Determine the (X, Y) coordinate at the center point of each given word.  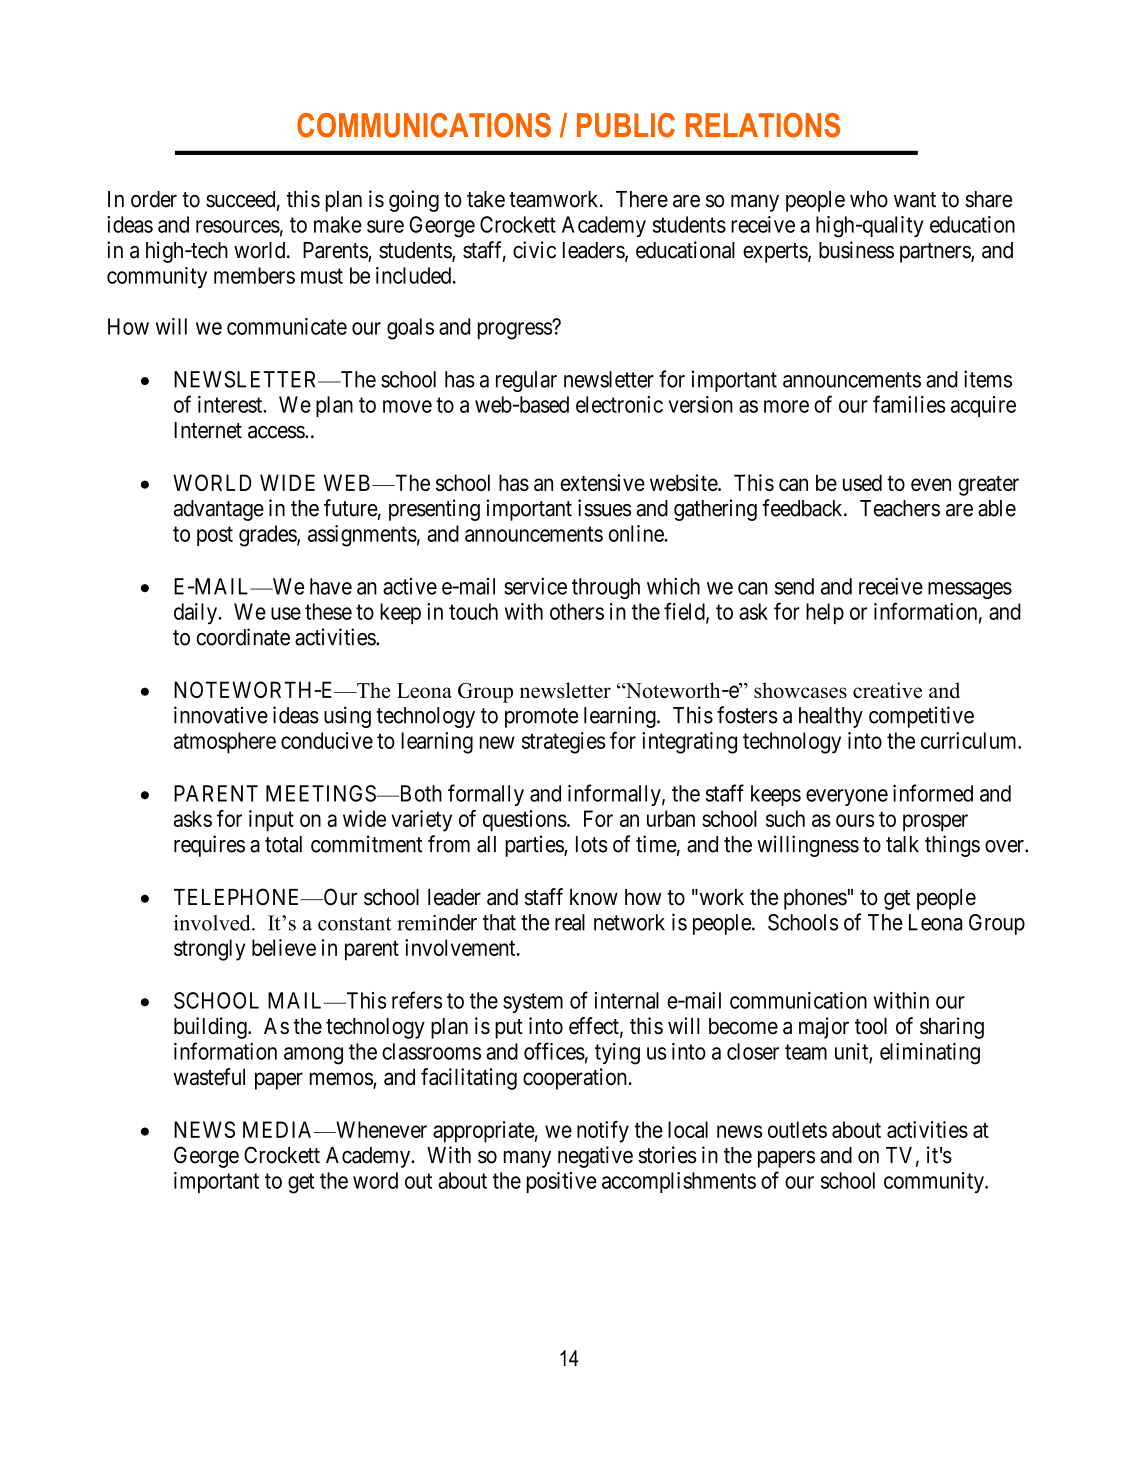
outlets (797, 1129)
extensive (603, 482)
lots (592, 844)
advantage (219, 510)
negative (595, 1157)
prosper (935, 823)
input (271, 821)
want (915, 200)
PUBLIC (626, 125)
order (154, 199)
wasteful (209, 1077)
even (931, 484)
